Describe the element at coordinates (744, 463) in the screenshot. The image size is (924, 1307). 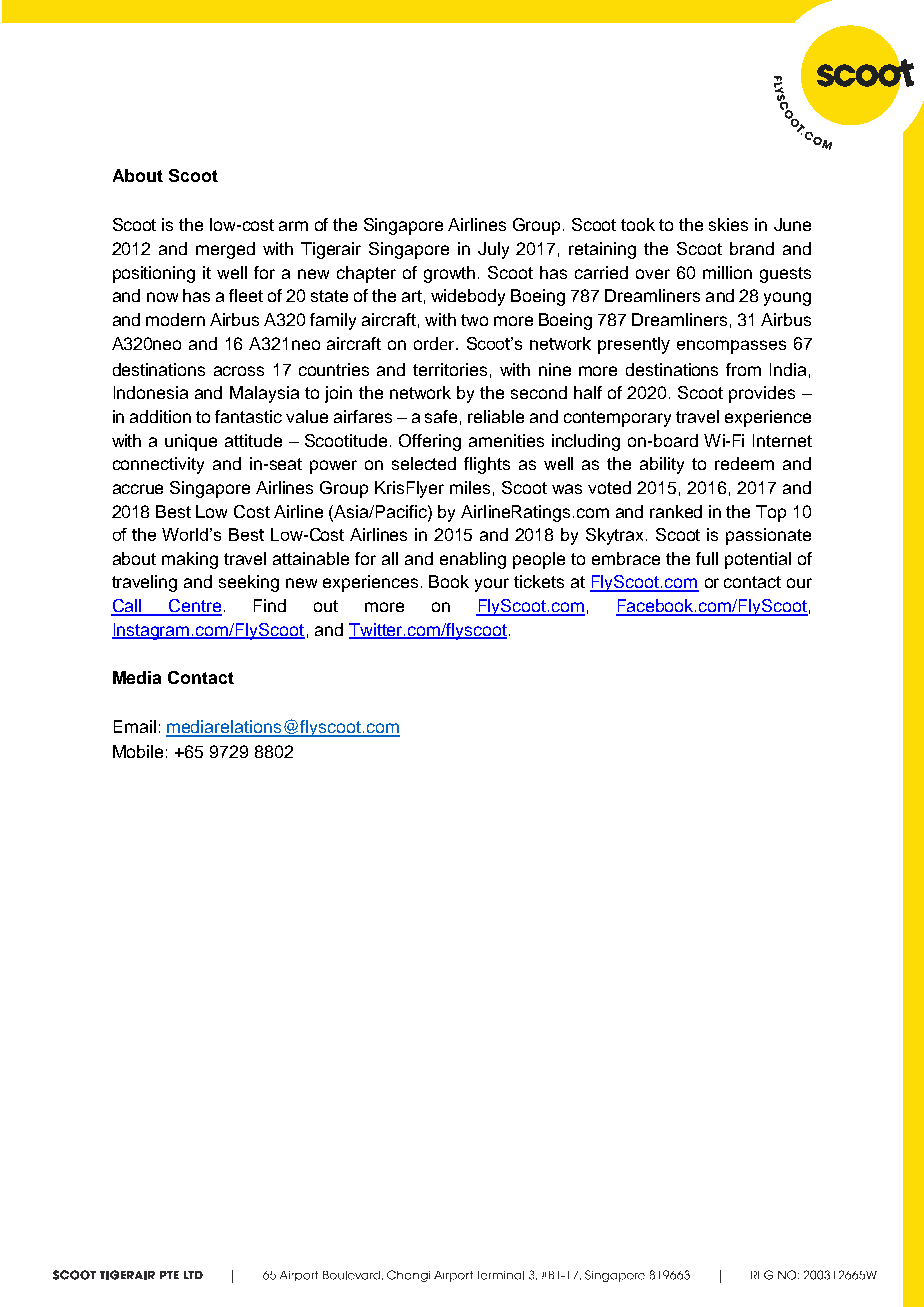
I see `redeem` at that location.
